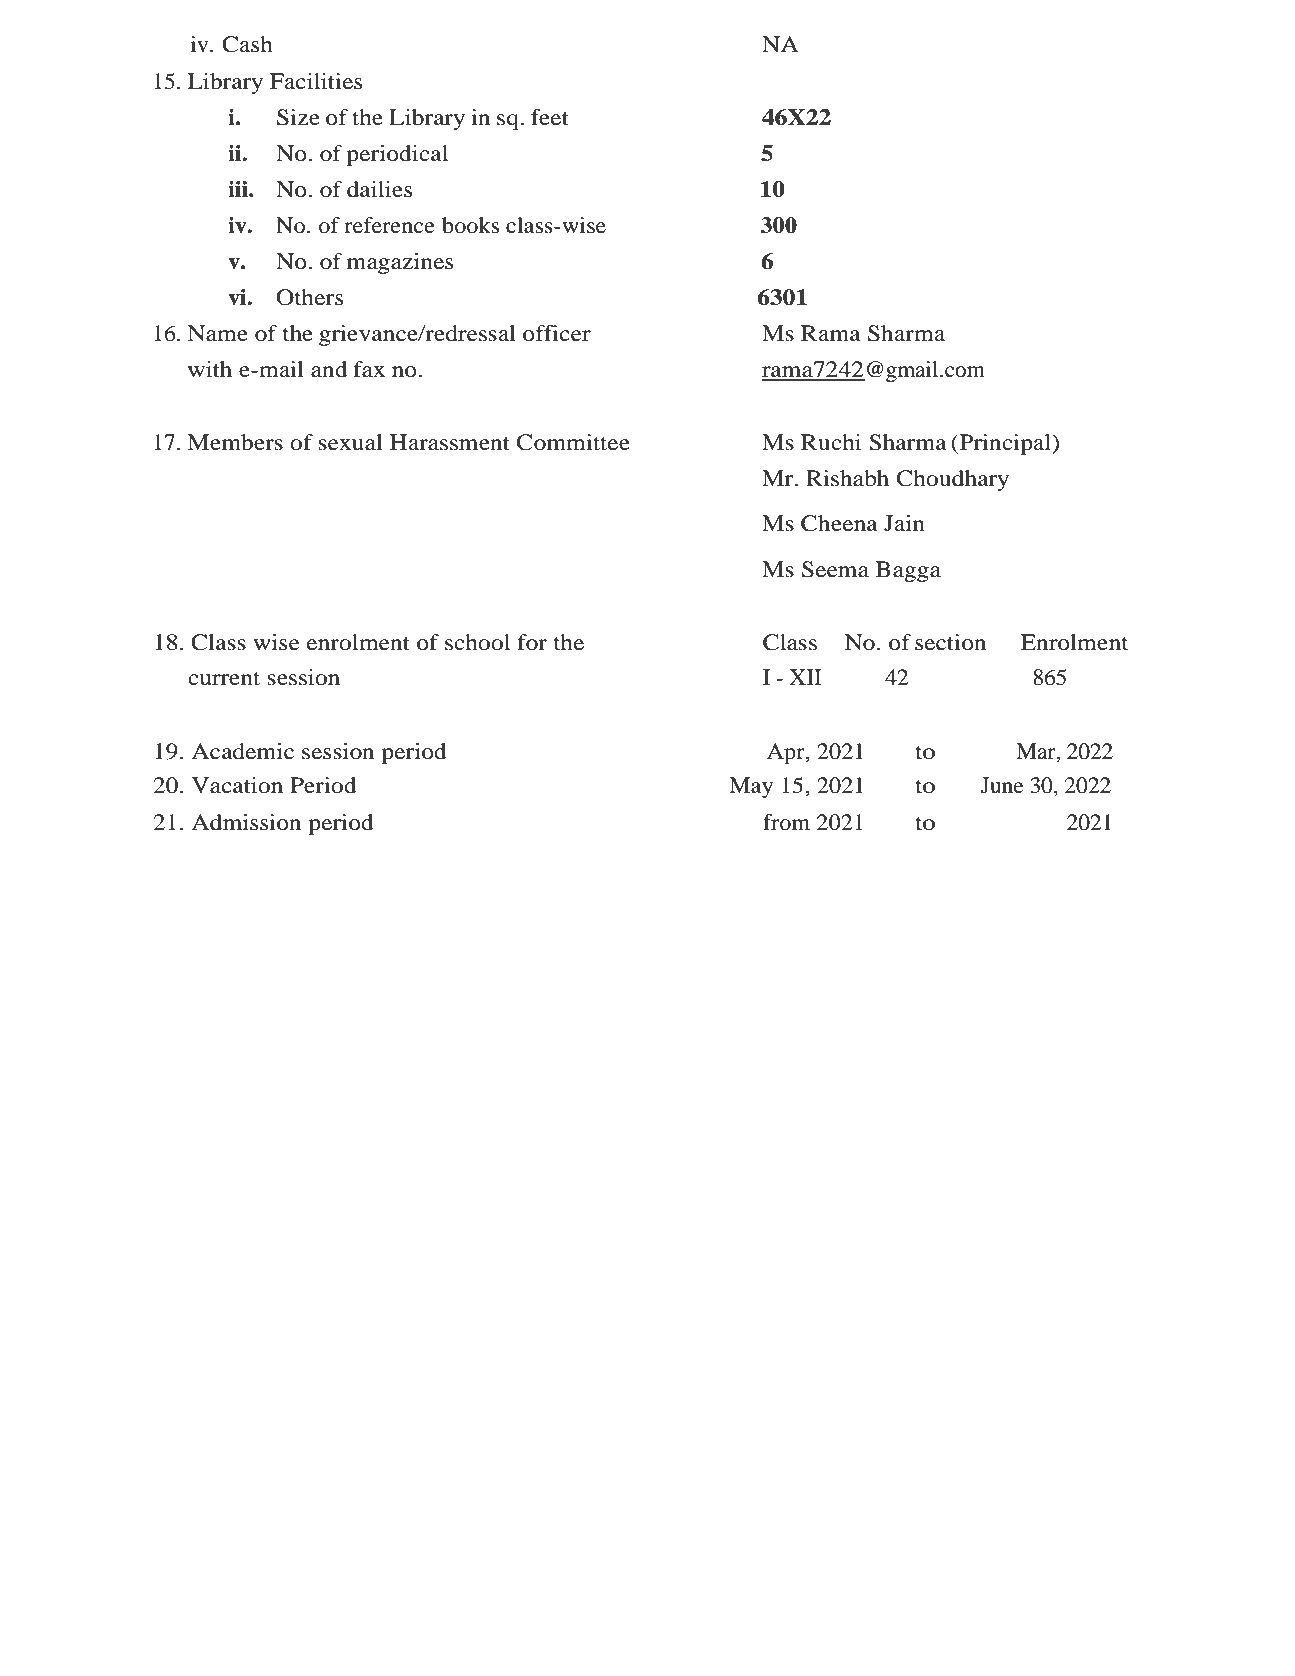 The width and height of the page is (1295, 1676). Describe the element at coordinates (550, 117) in the page. I see `feet` at that location.
